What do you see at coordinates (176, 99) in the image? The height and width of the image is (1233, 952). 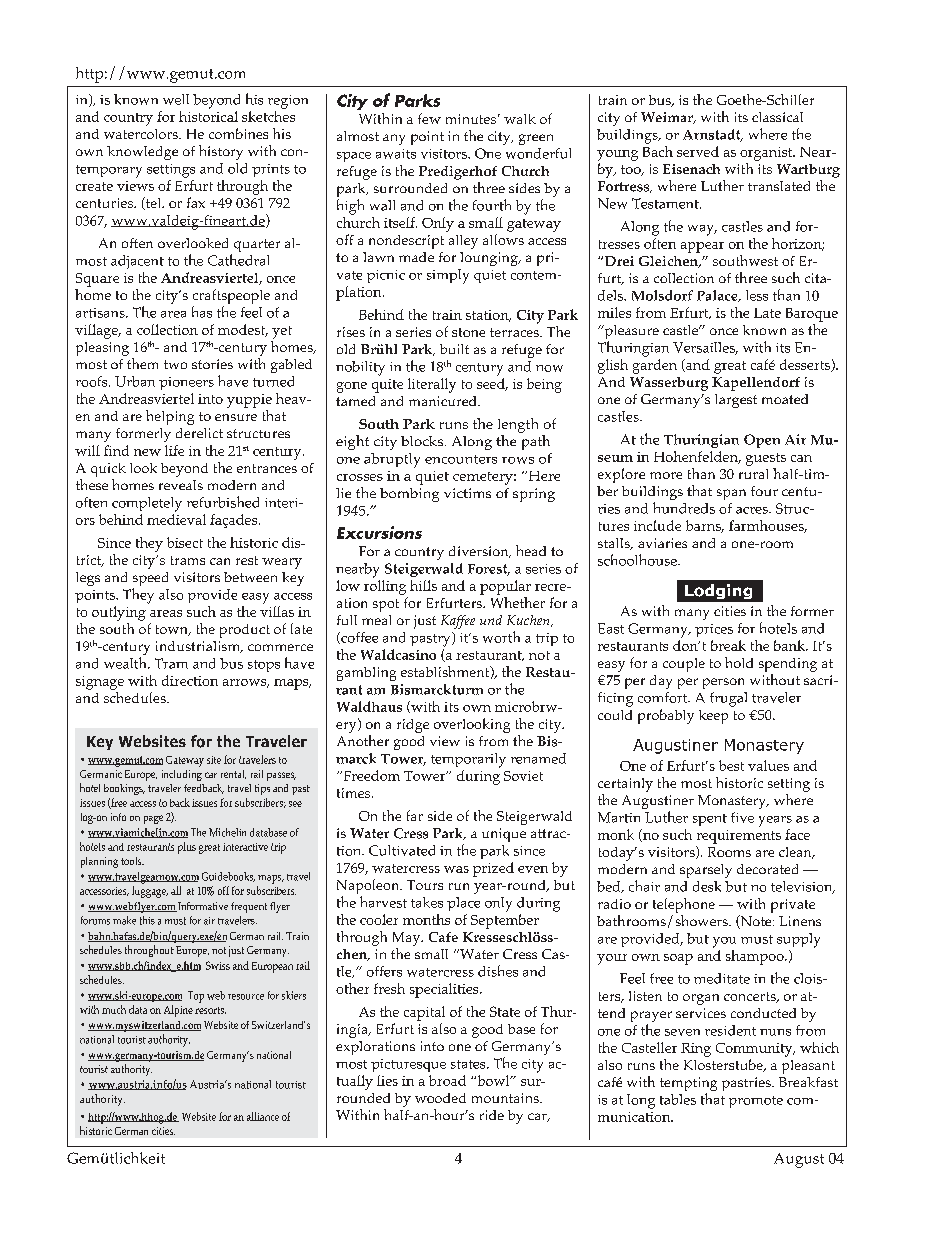 I see `well` at bounding box center [176, 99].
